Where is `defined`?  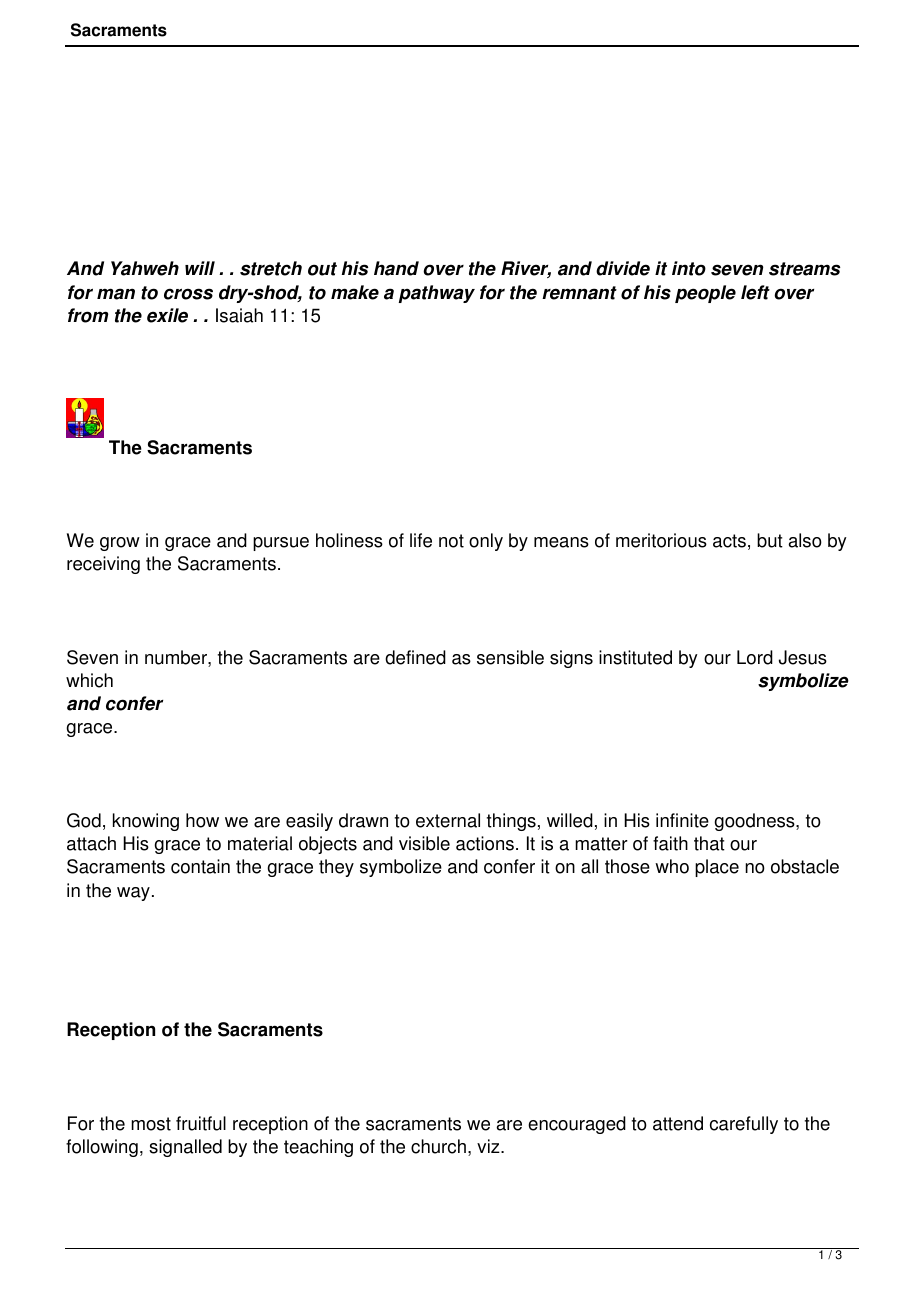
defined is located at coordinates (415, 657).
